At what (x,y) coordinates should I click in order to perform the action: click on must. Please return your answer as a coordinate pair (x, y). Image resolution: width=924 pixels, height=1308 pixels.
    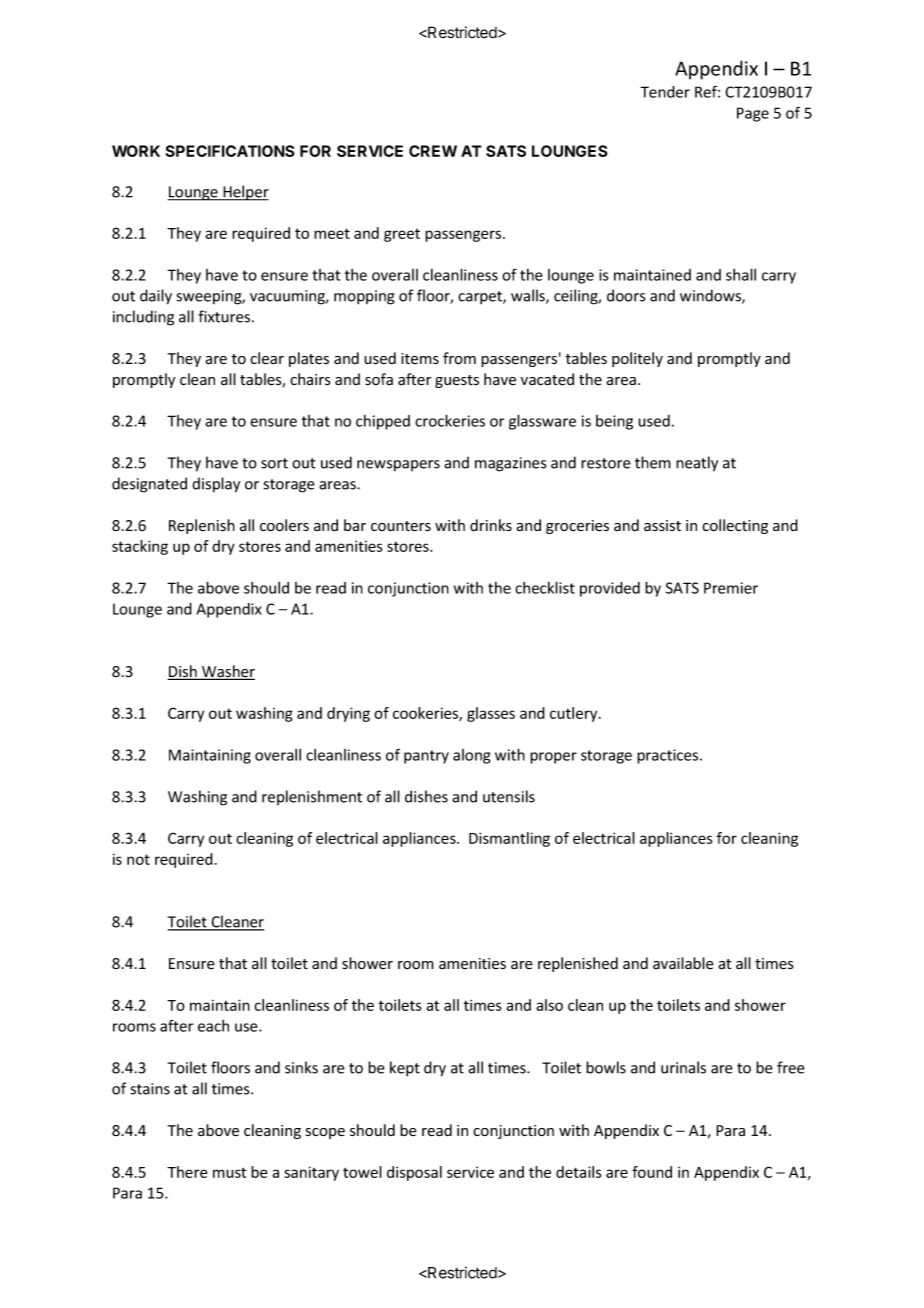
    Looking at the image, I should click on (229, 1172).
